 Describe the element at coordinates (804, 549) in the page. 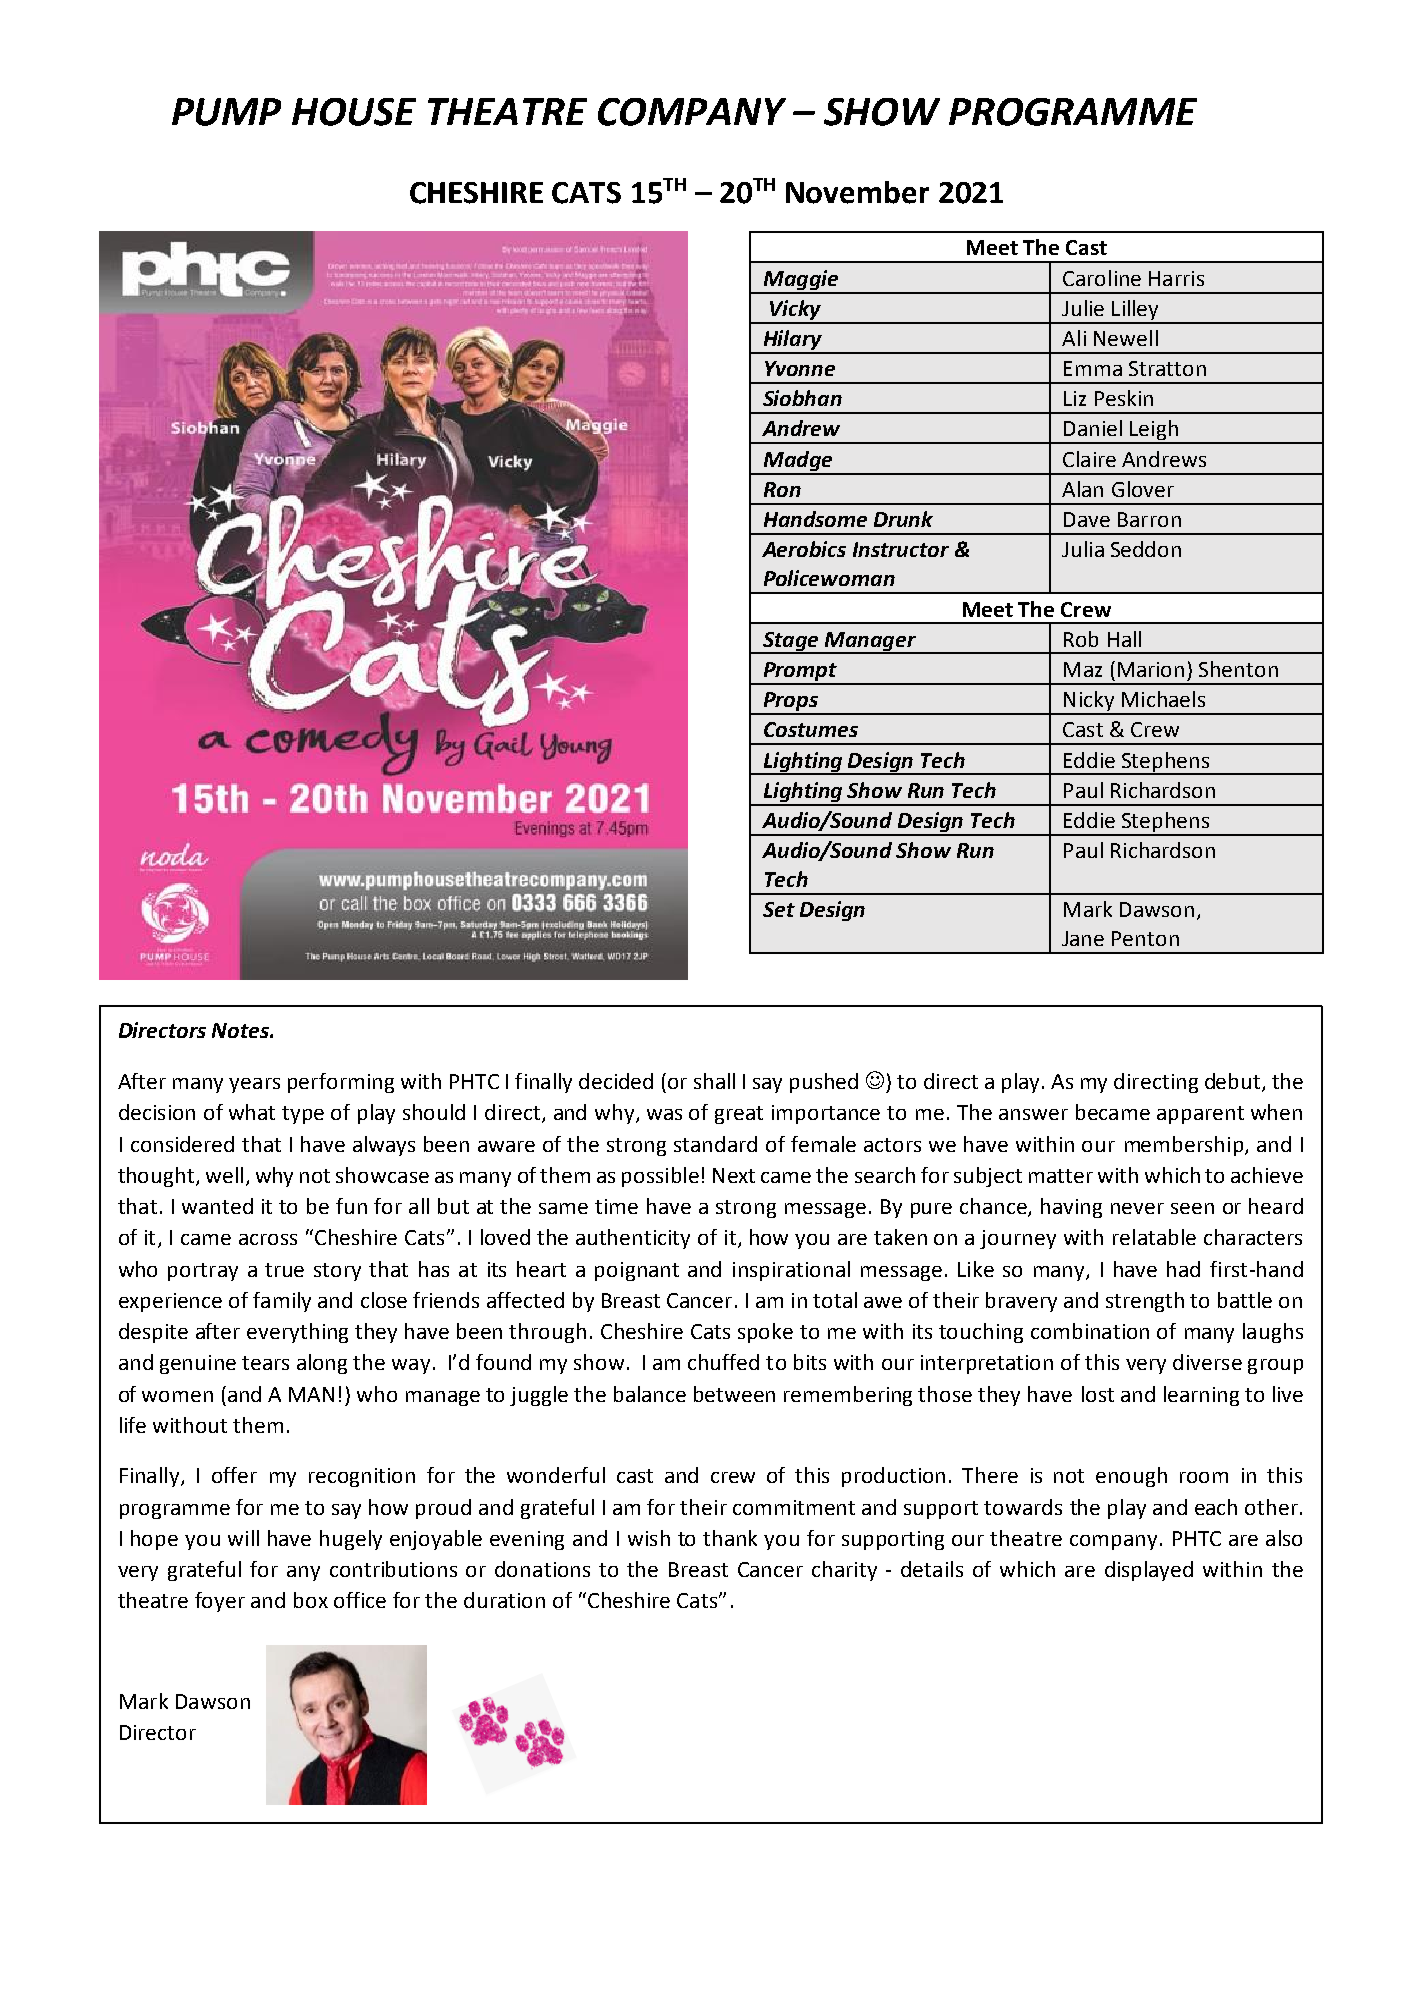

I see `Aerobics` at that location.
